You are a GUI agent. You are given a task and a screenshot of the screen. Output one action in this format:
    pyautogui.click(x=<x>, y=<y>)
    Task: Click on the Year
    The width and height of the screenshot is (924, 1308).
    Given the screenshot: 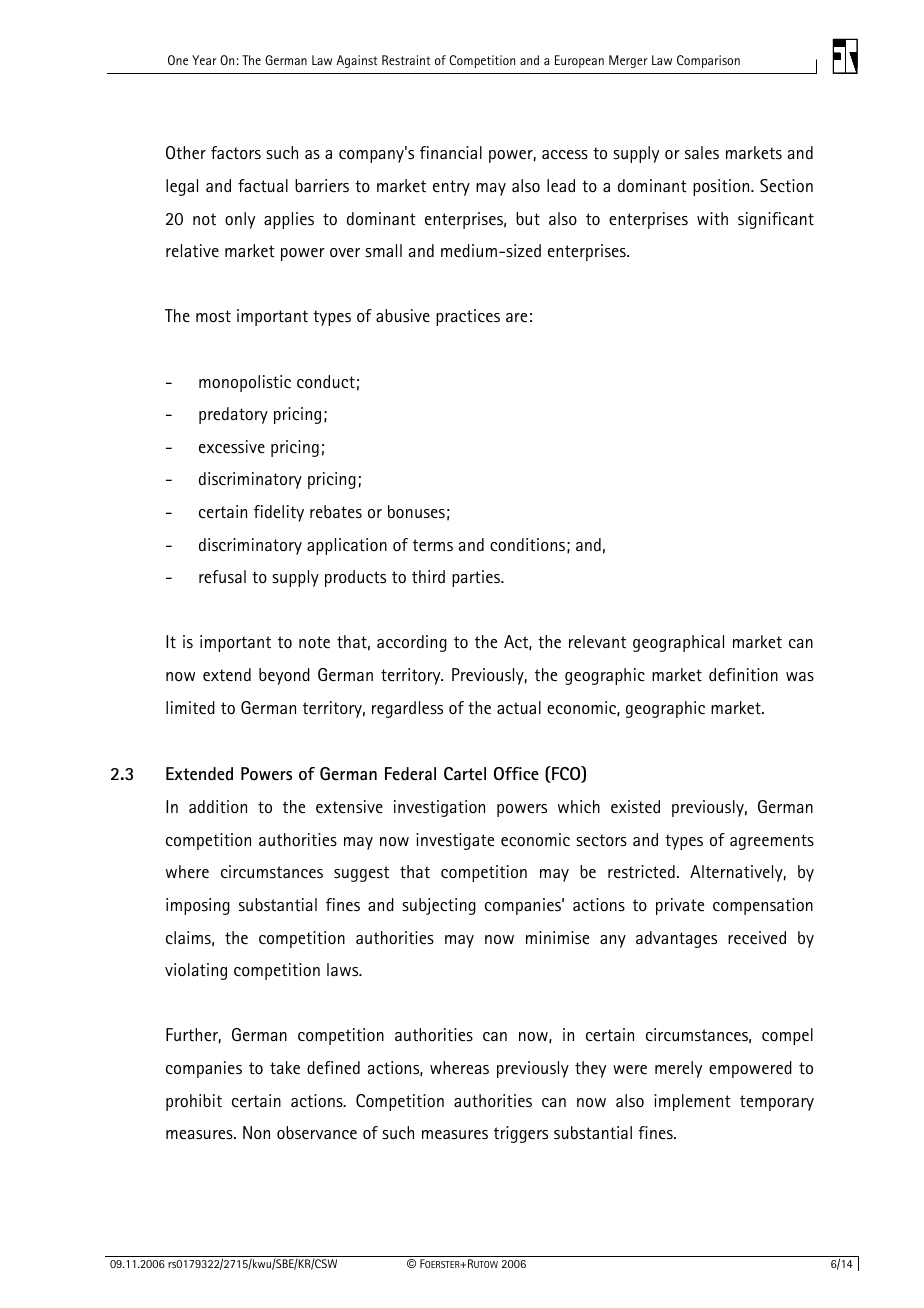 What is the action you would take?
    pyautogui.click(x=204, y=60)
